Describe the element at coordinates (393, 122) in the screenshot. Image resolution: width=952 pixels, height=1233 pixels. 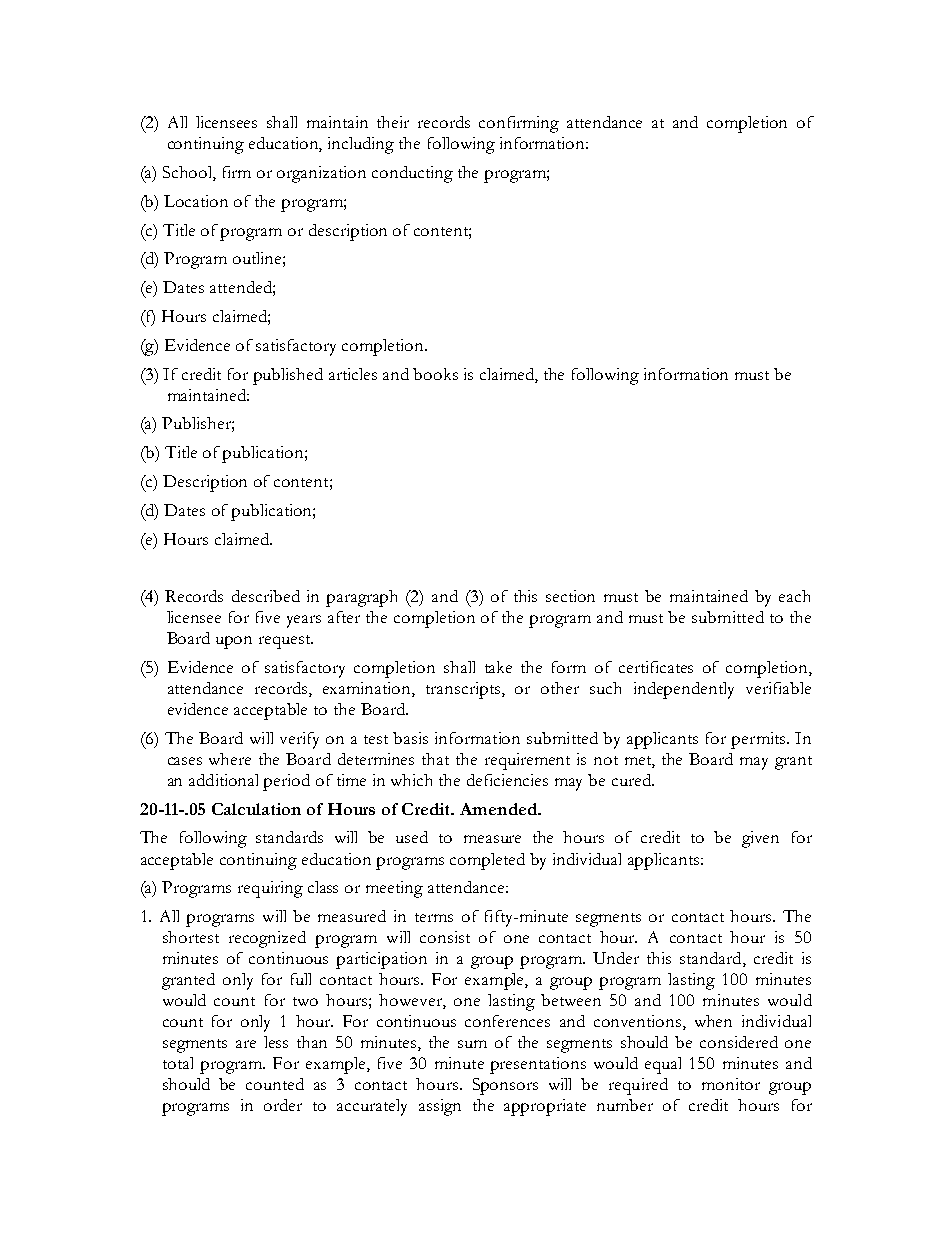
I see `their` at that location.
